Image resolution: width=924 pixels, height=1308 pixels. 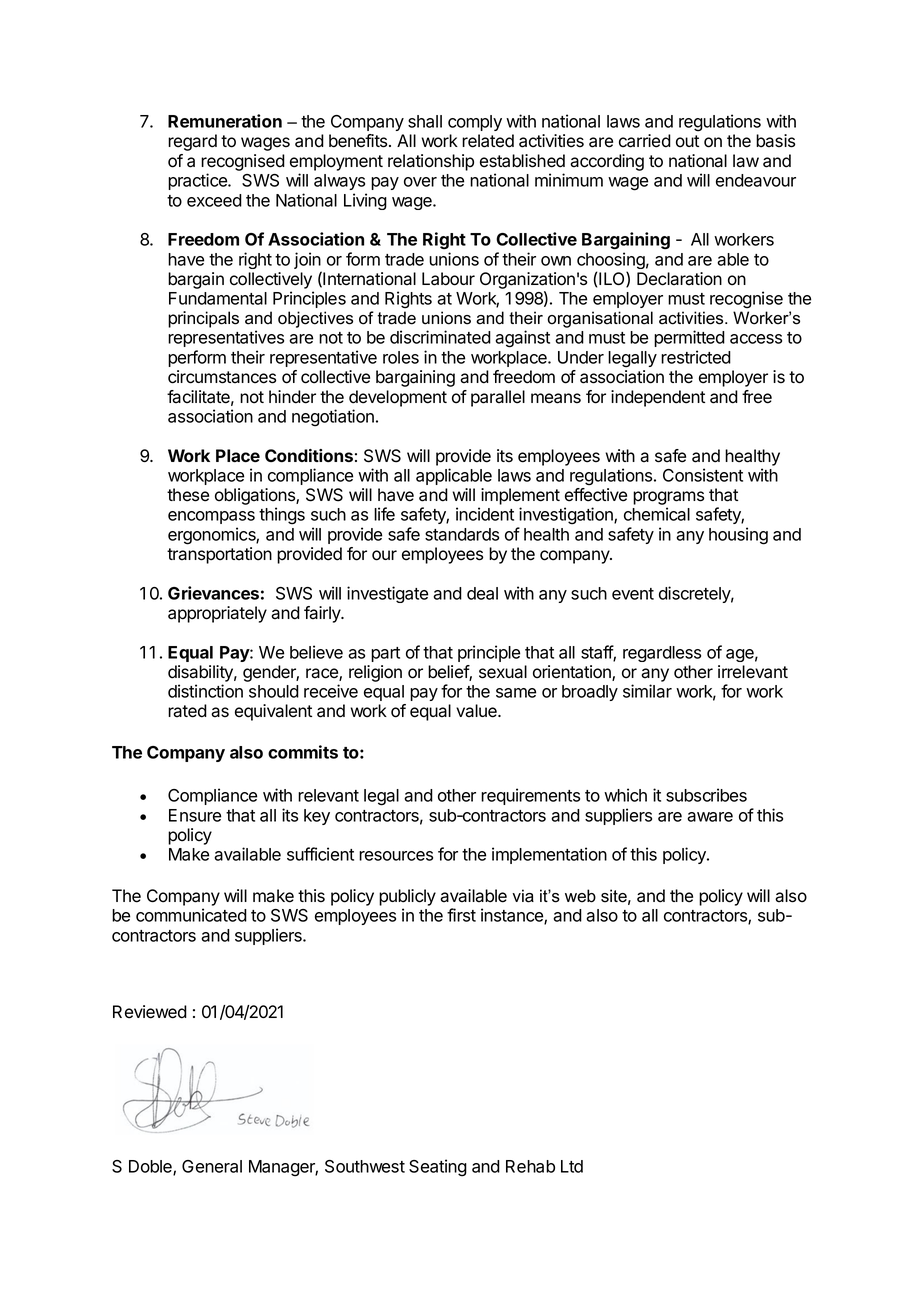 What do you see at coordinates (645, 141) in the screenshot?
I see `carried` at bounding box center [645, 141].
